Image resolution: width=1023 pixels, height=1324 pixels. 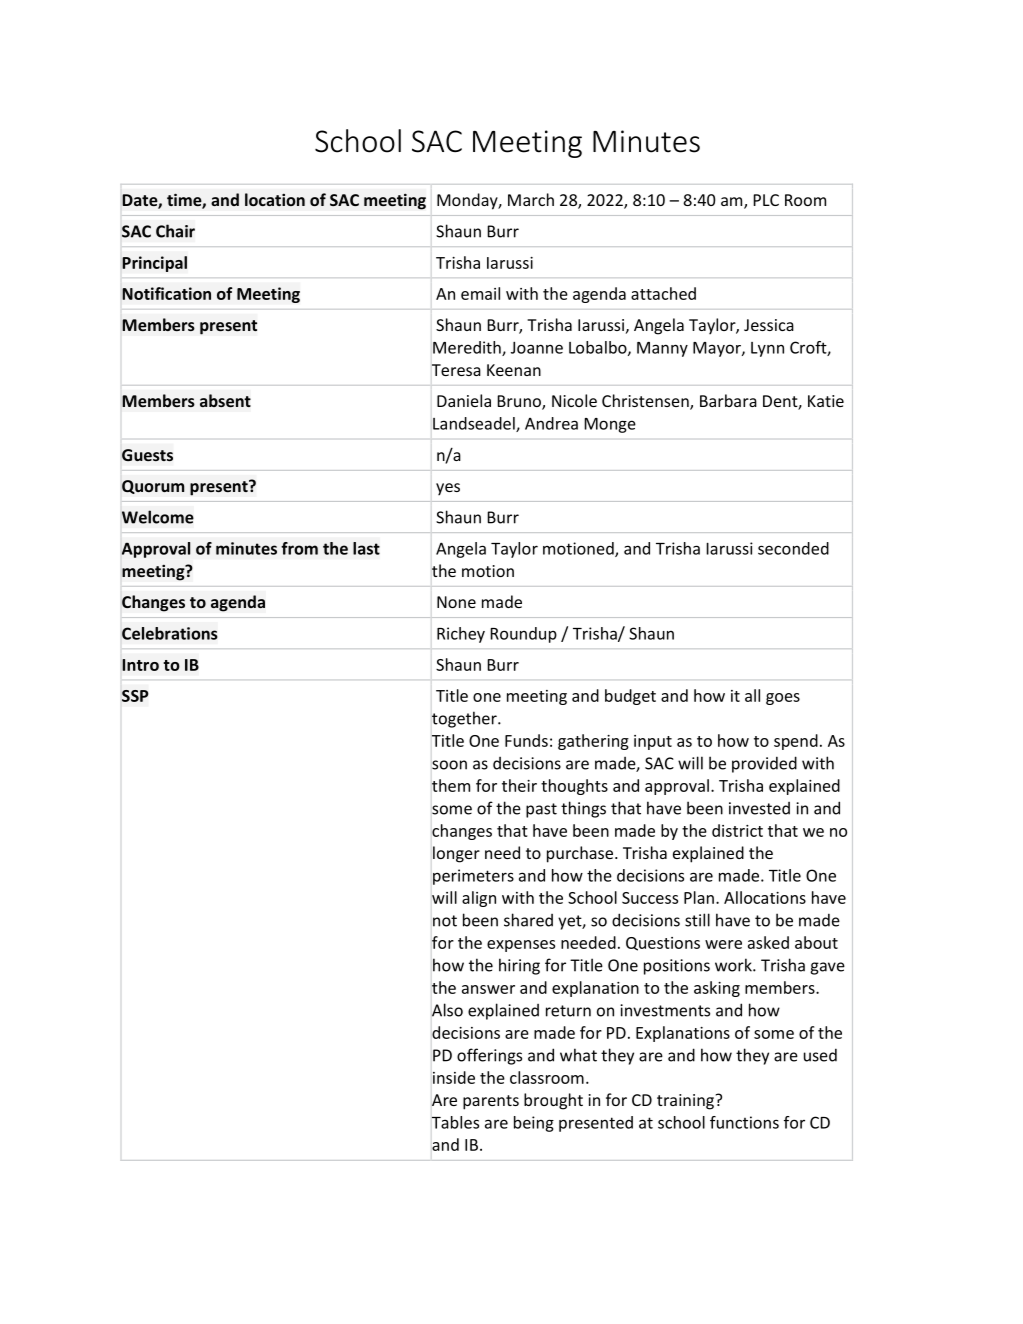 I want to click on Celebrations, so click(x=170, y=633).
